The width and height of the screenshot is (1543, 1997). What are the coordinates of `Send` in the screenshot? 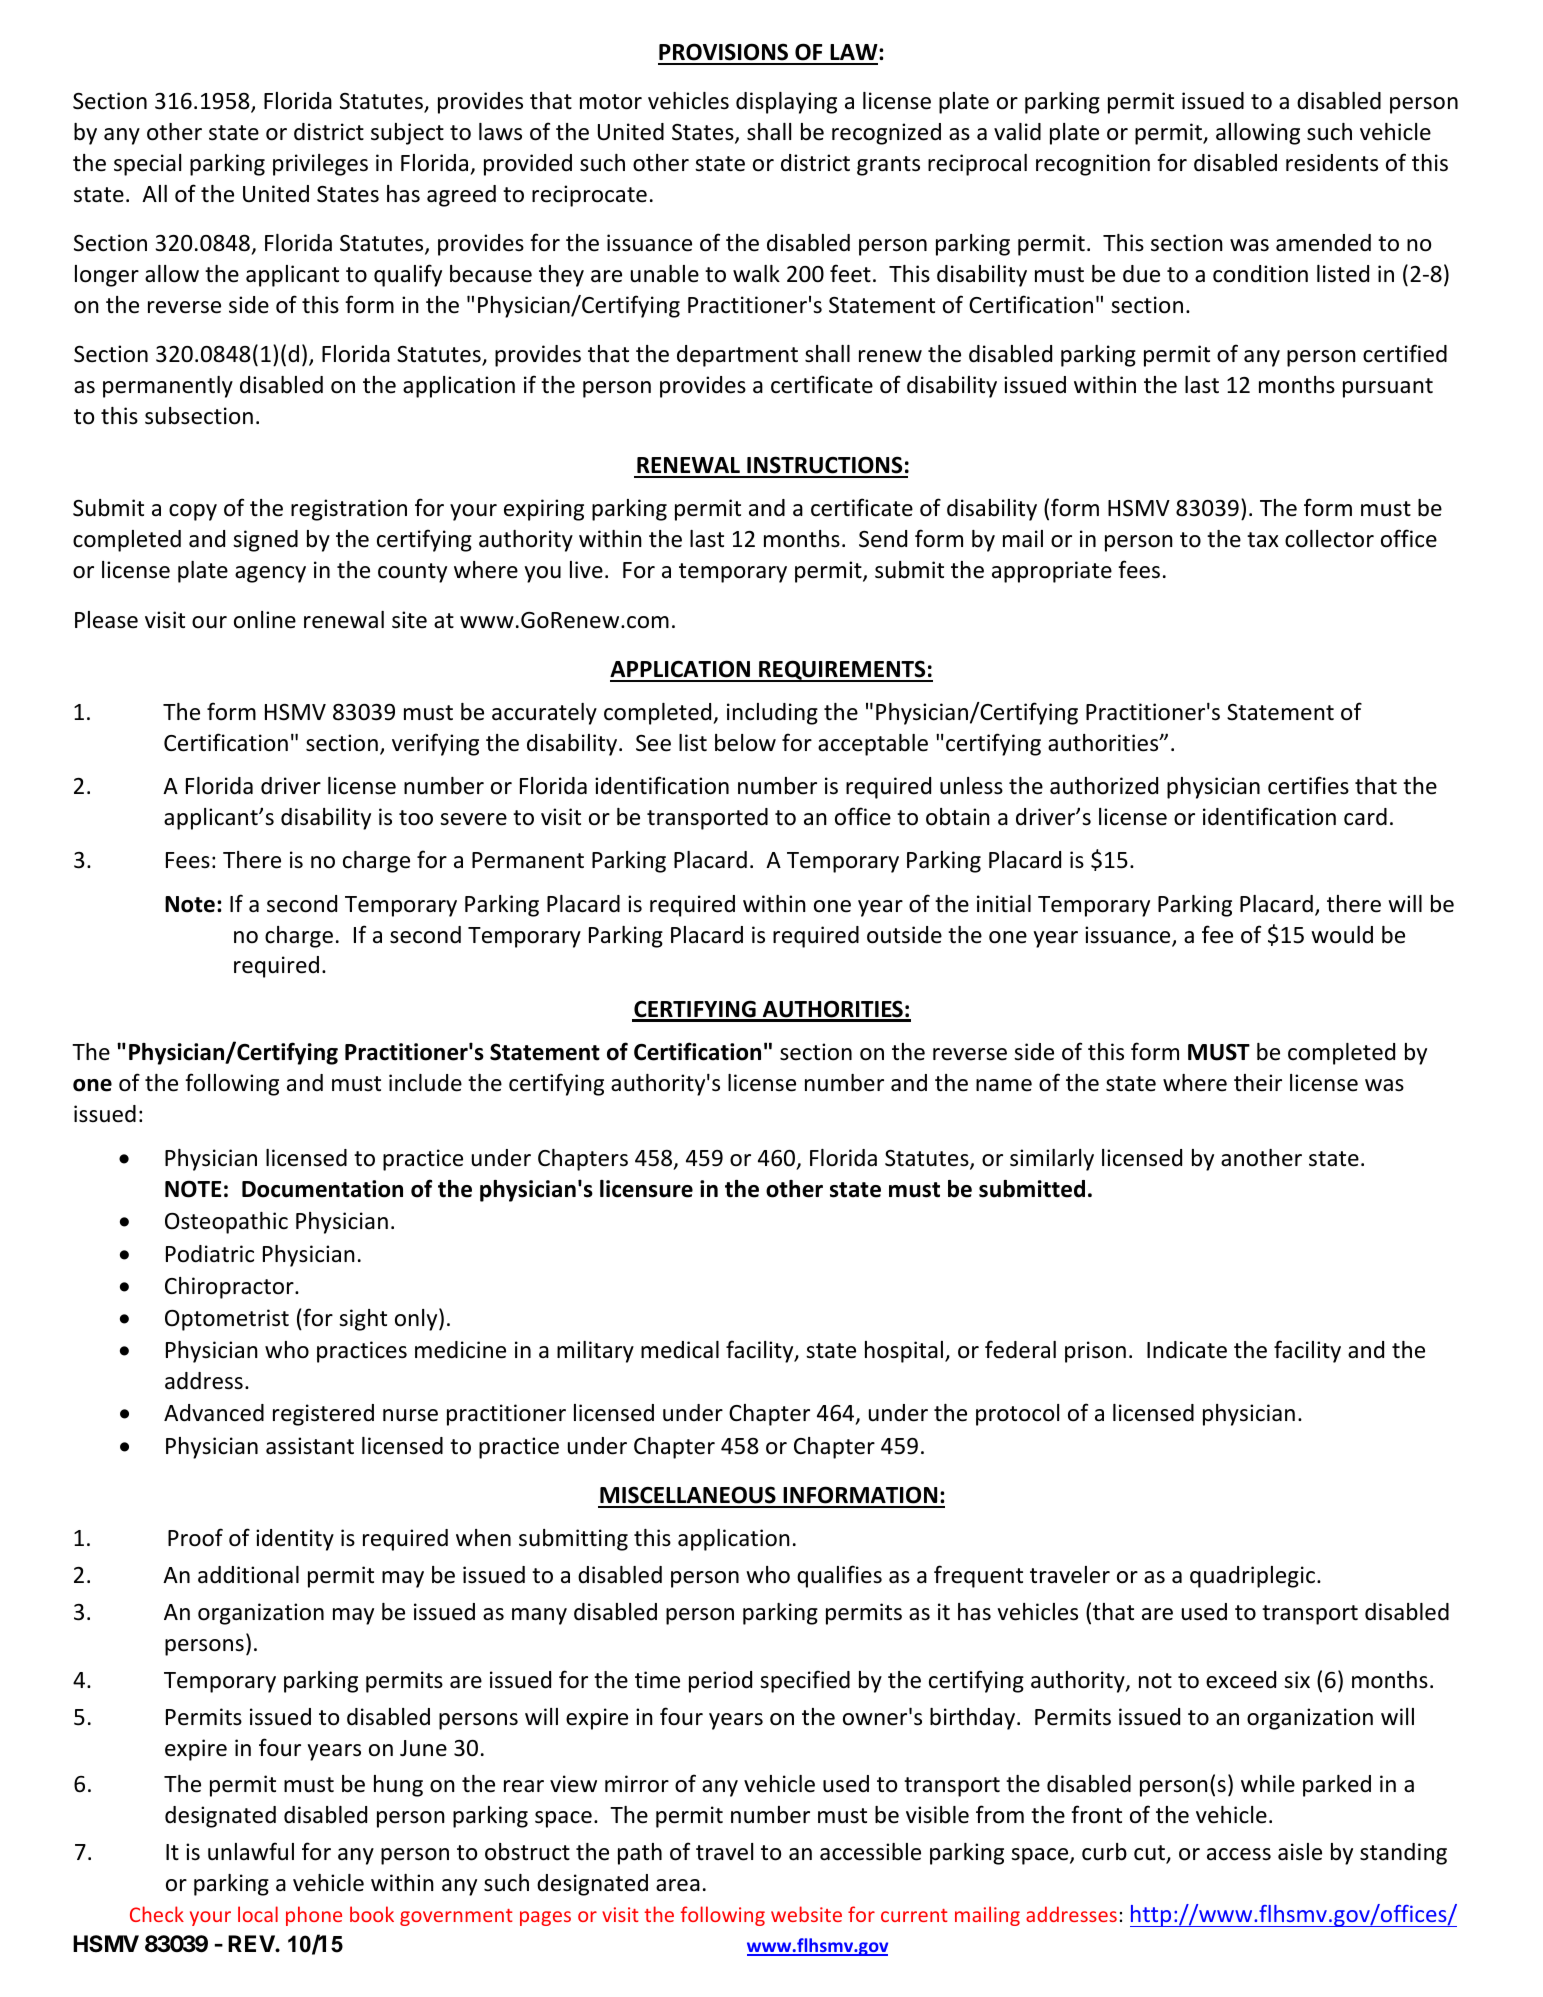 It's located at (883, 539).
